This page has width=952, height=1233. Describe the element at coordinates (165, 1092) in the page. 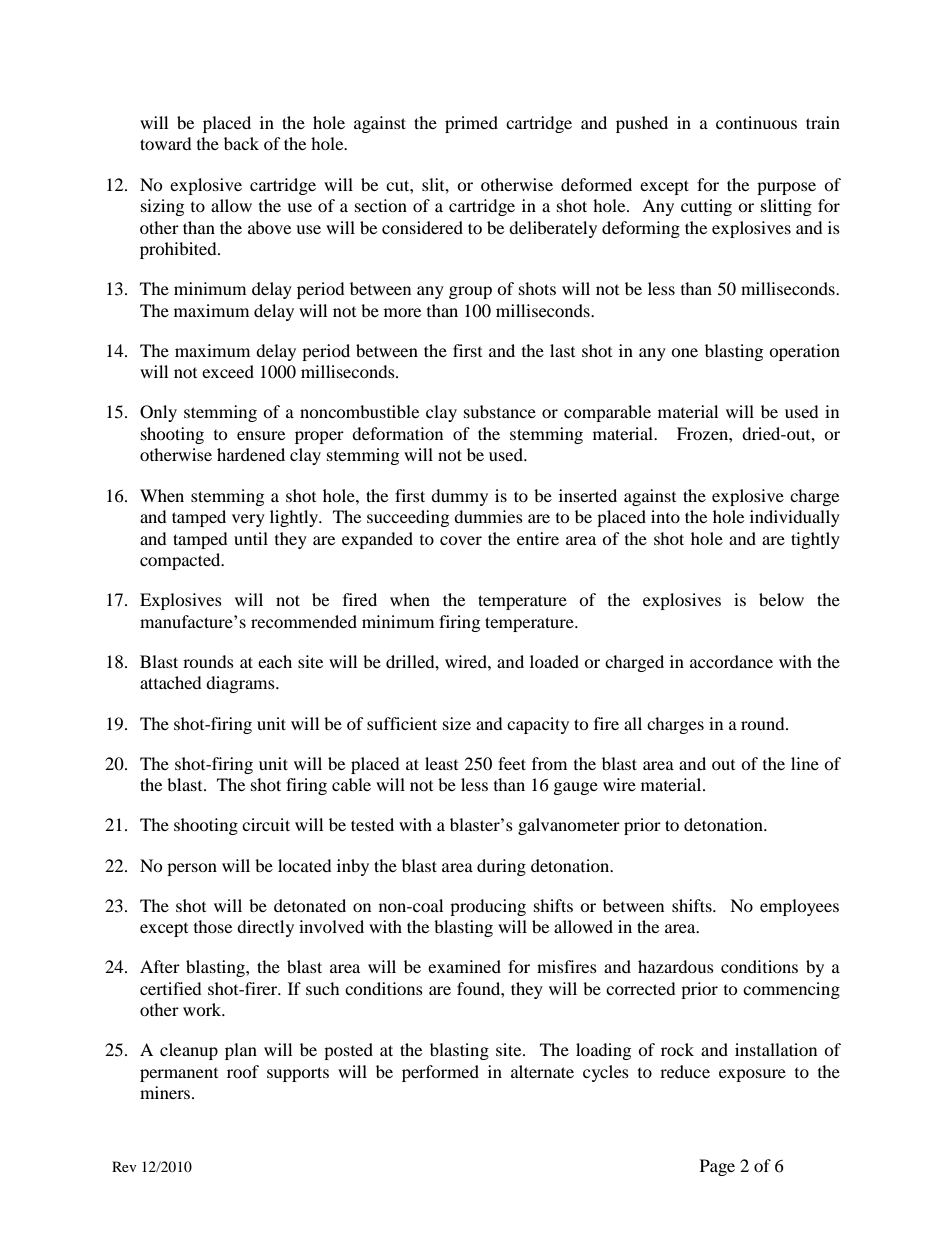

I see `miners` at that location.
